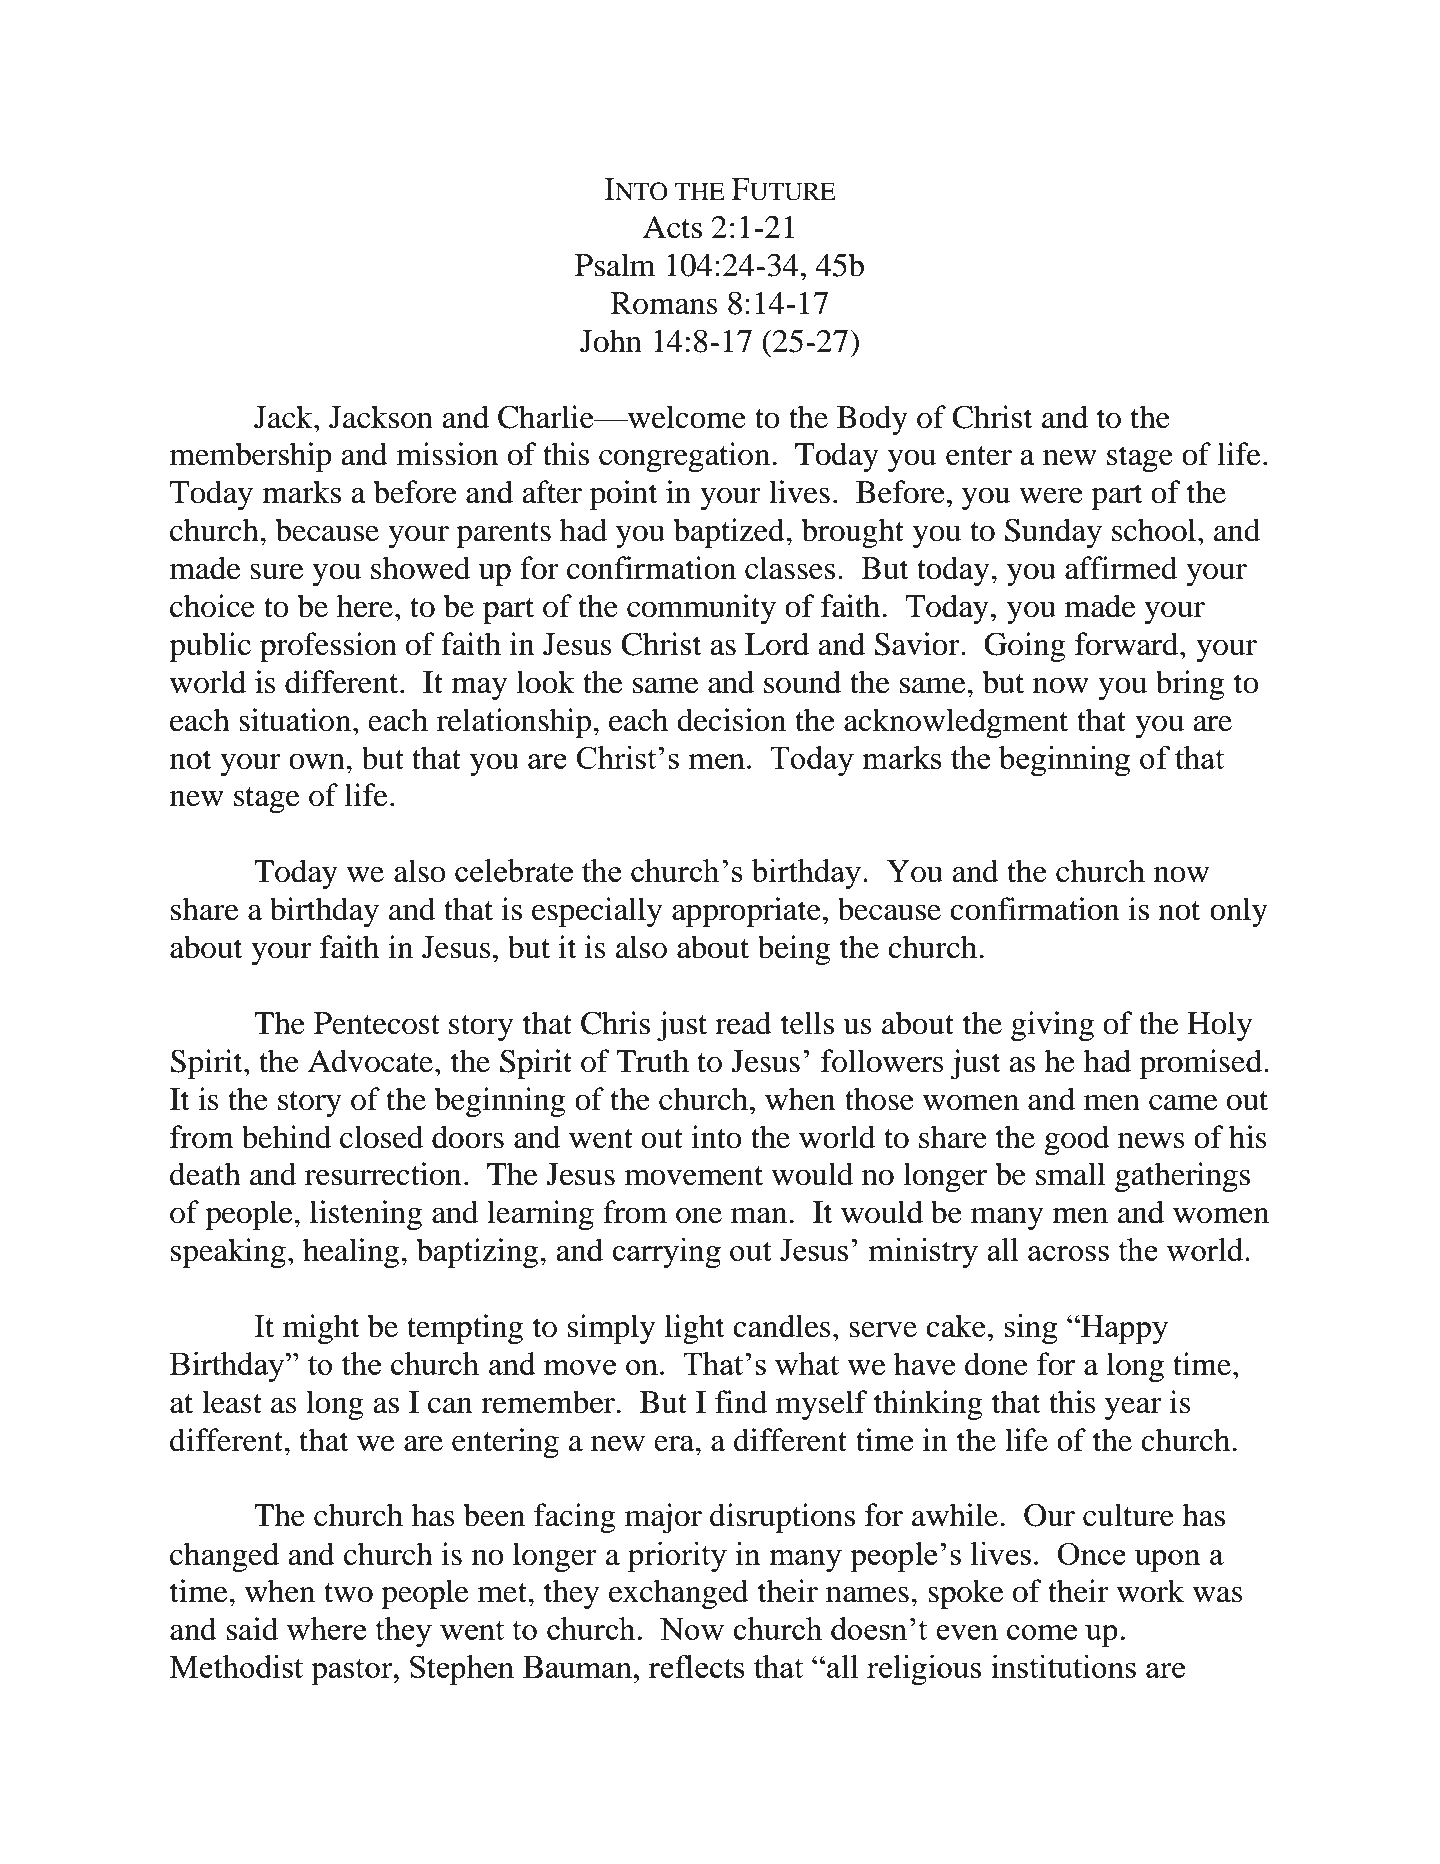 Image resolution: width=1440 pixels, height=1864 pixels. I want to click on carrying, so click(666, 1253).
